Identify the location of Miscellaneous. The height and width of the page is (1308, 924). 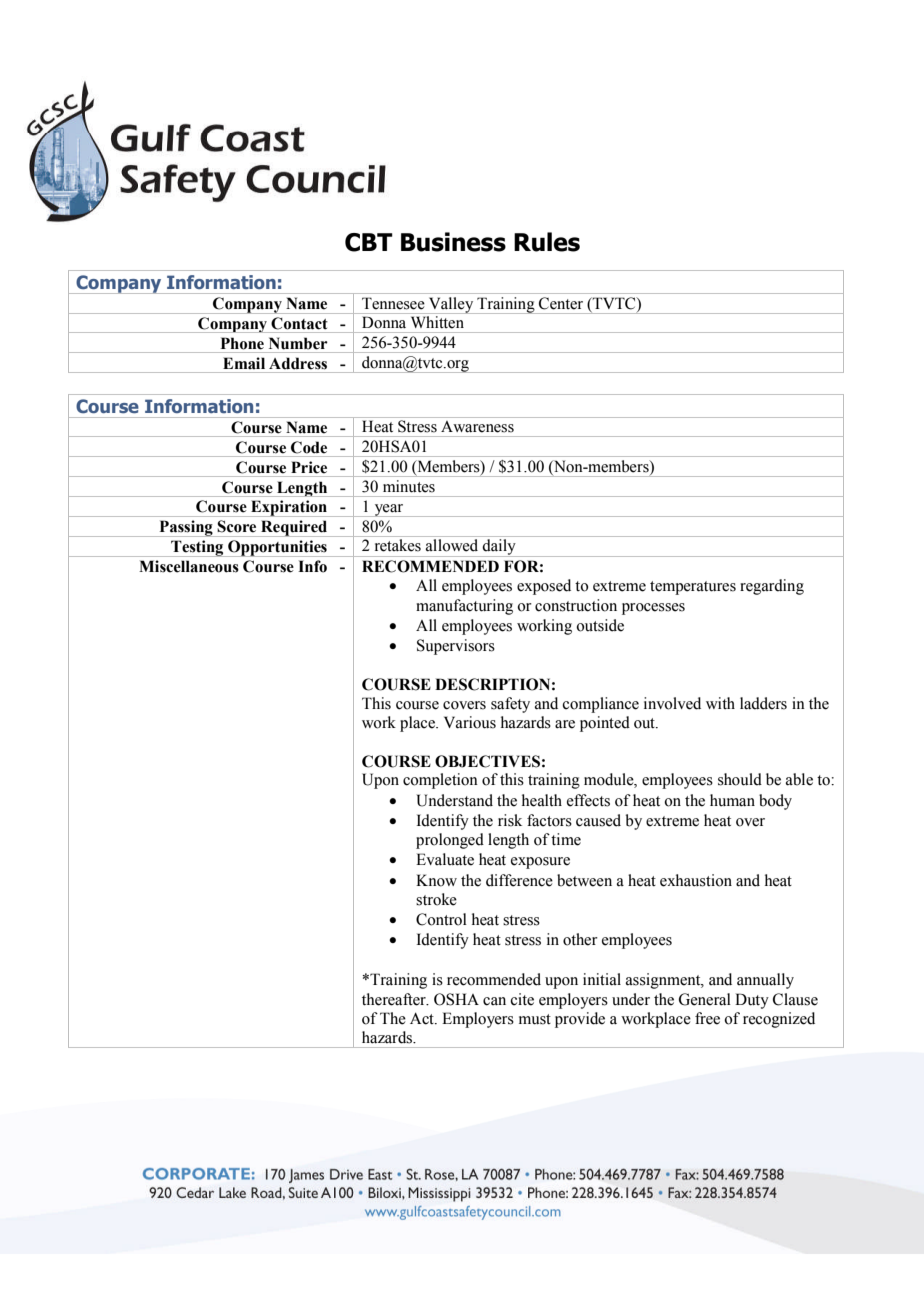
(189, 566).
